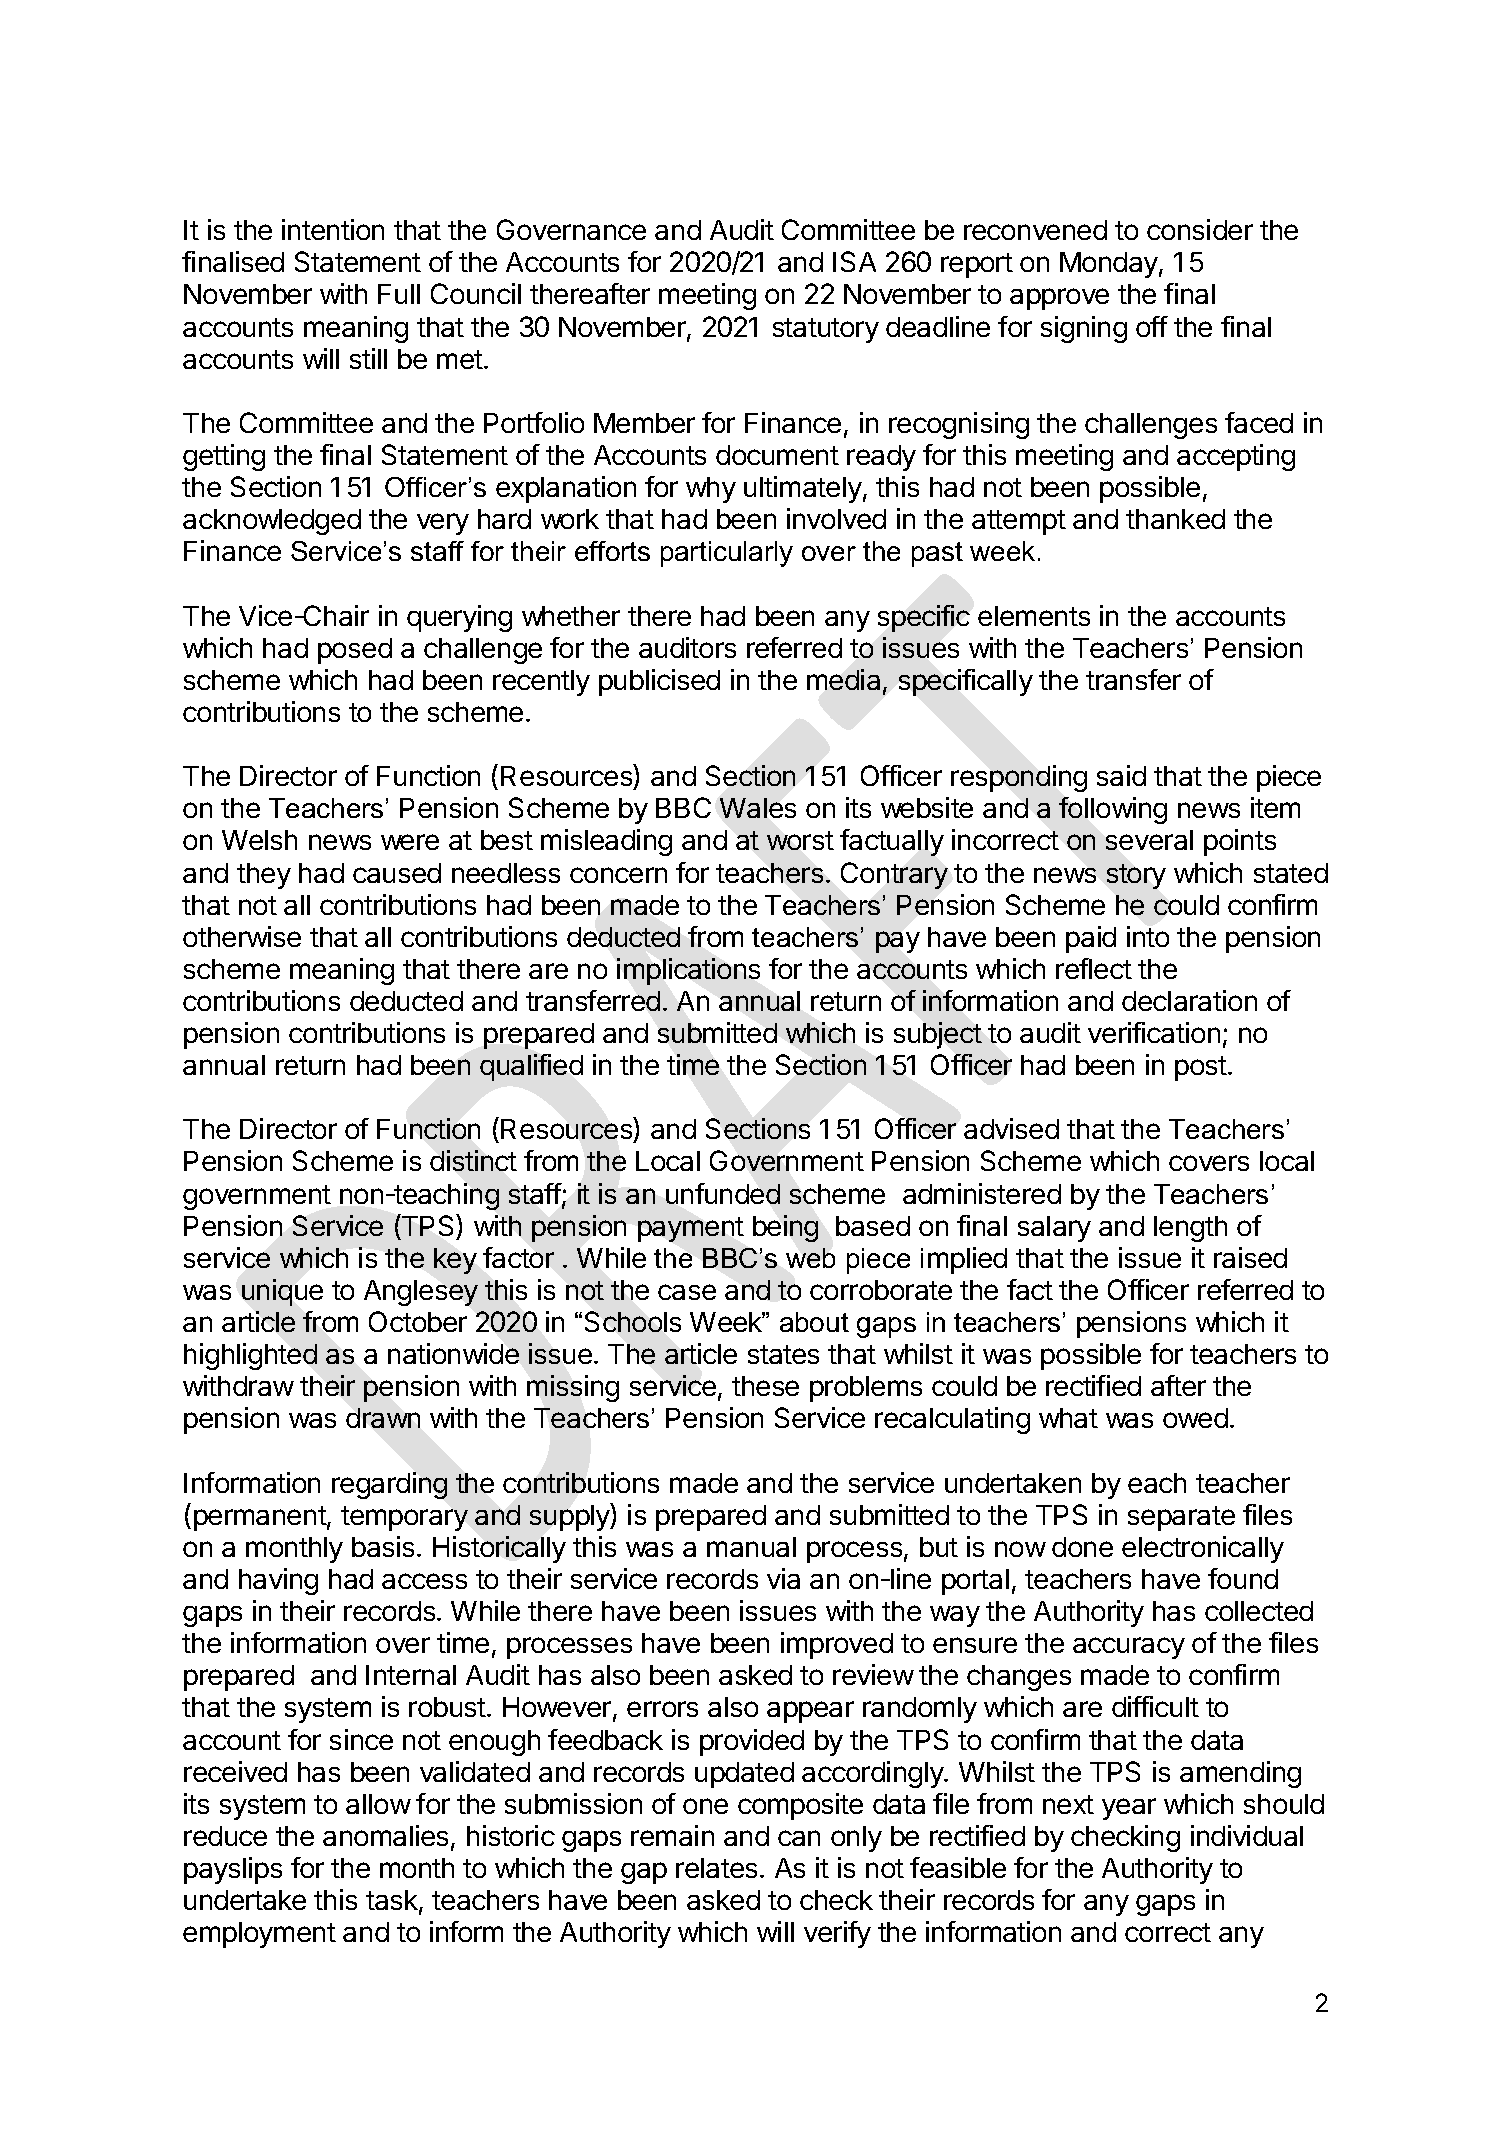 The width and height of the screenshot is (1511, 2137). What do you see at coordinates (826, 330) in the screenshot?
I see `statutory` at bounding box center [826, 330].
